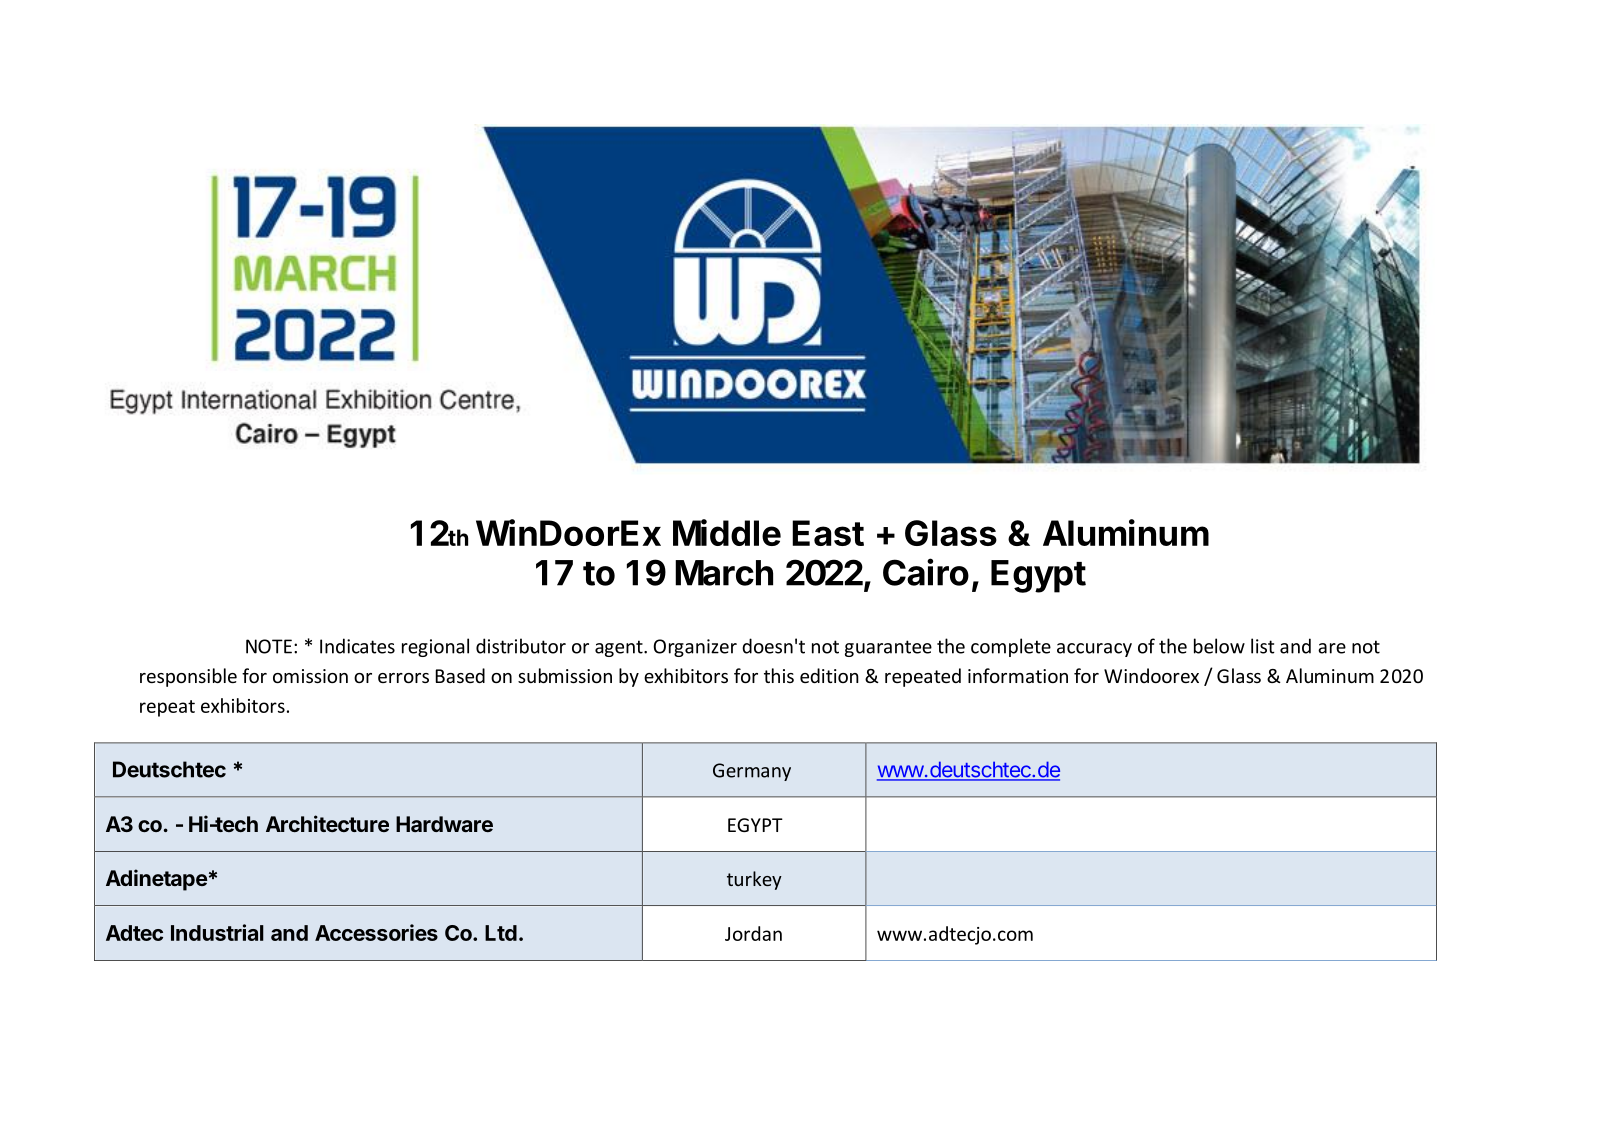 The image size is (1619, 1145). What do you see at coordinates (327, 823) in the document?
I see `Architecture` at bounding box center [327, 823].
